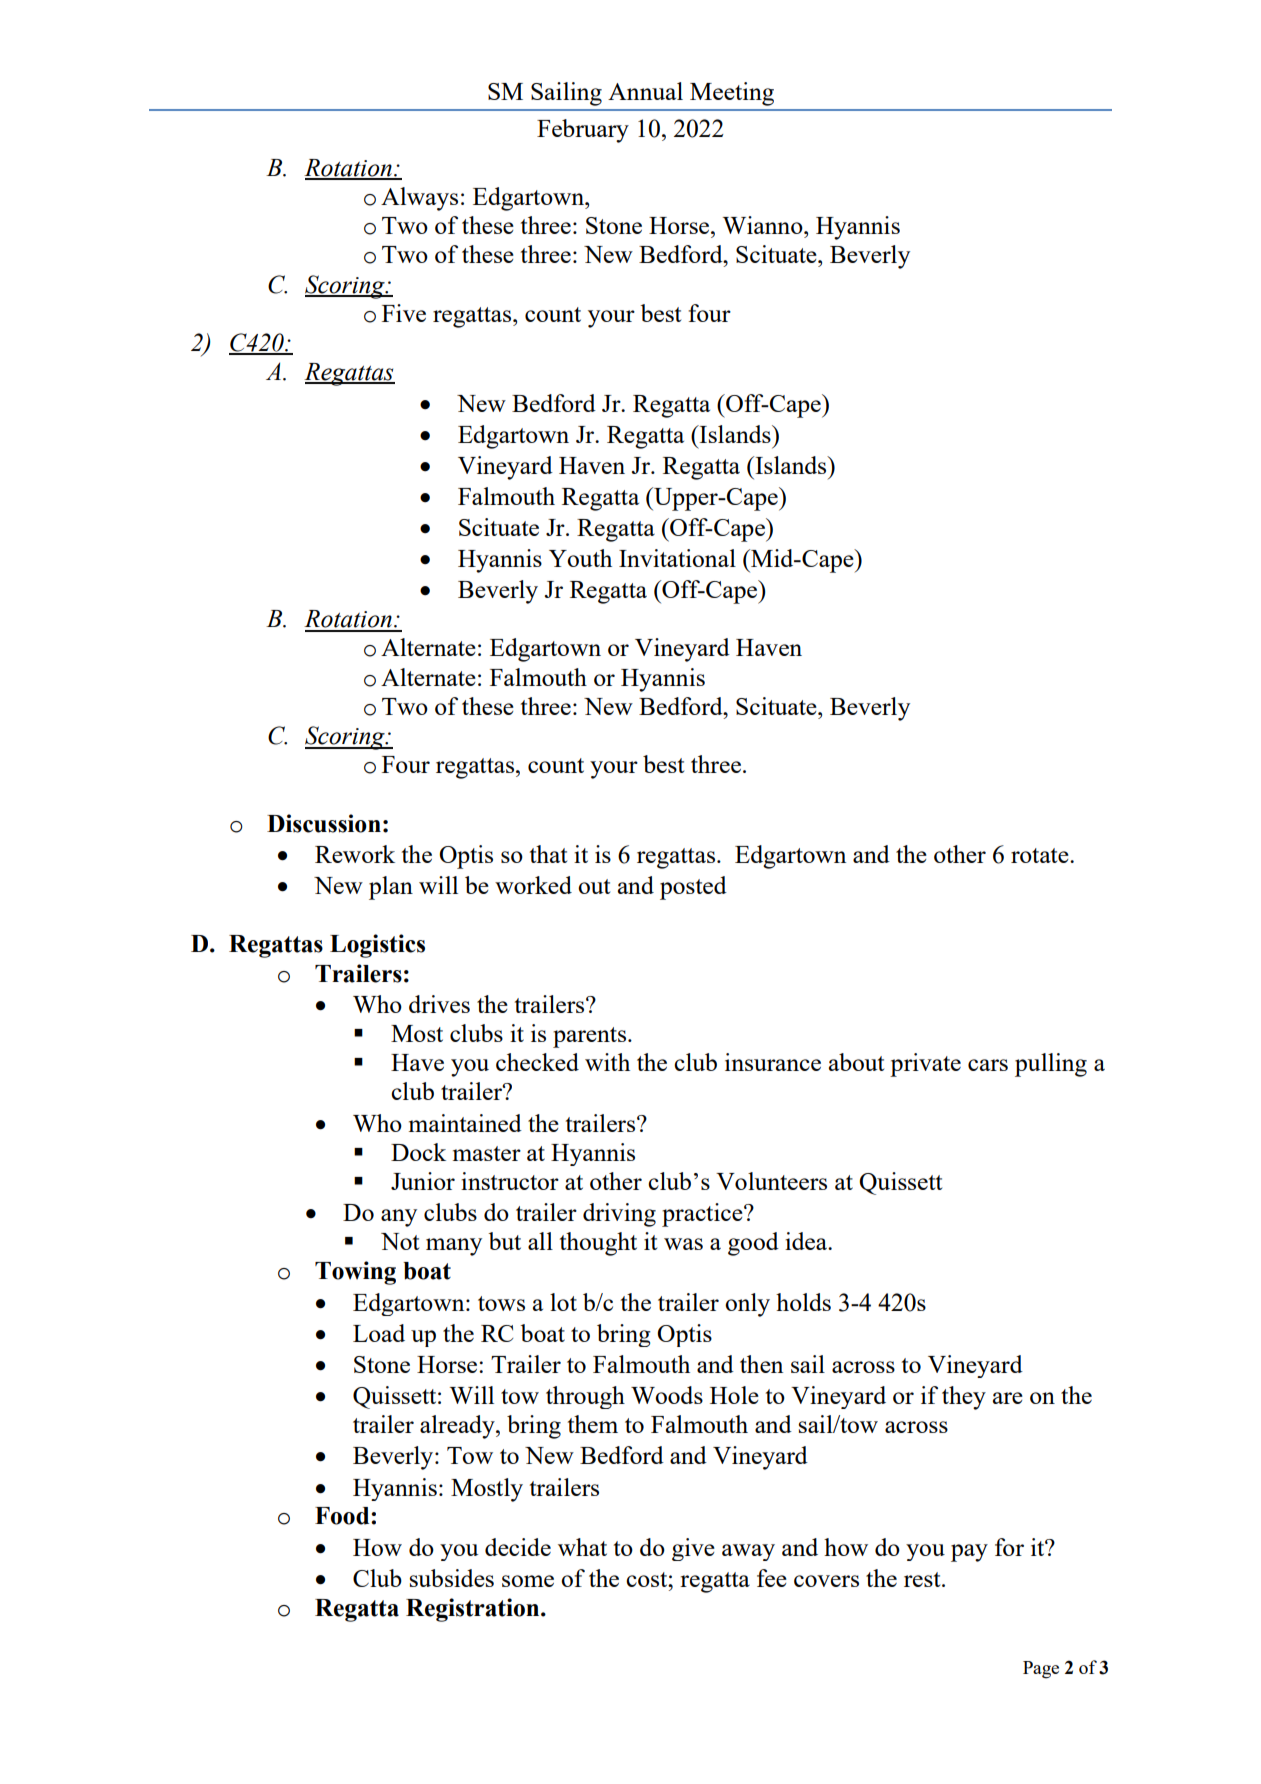  What do you see at coordinates (693, 1549) in the page?
I see `give` at bounding box center [693, 1549].
